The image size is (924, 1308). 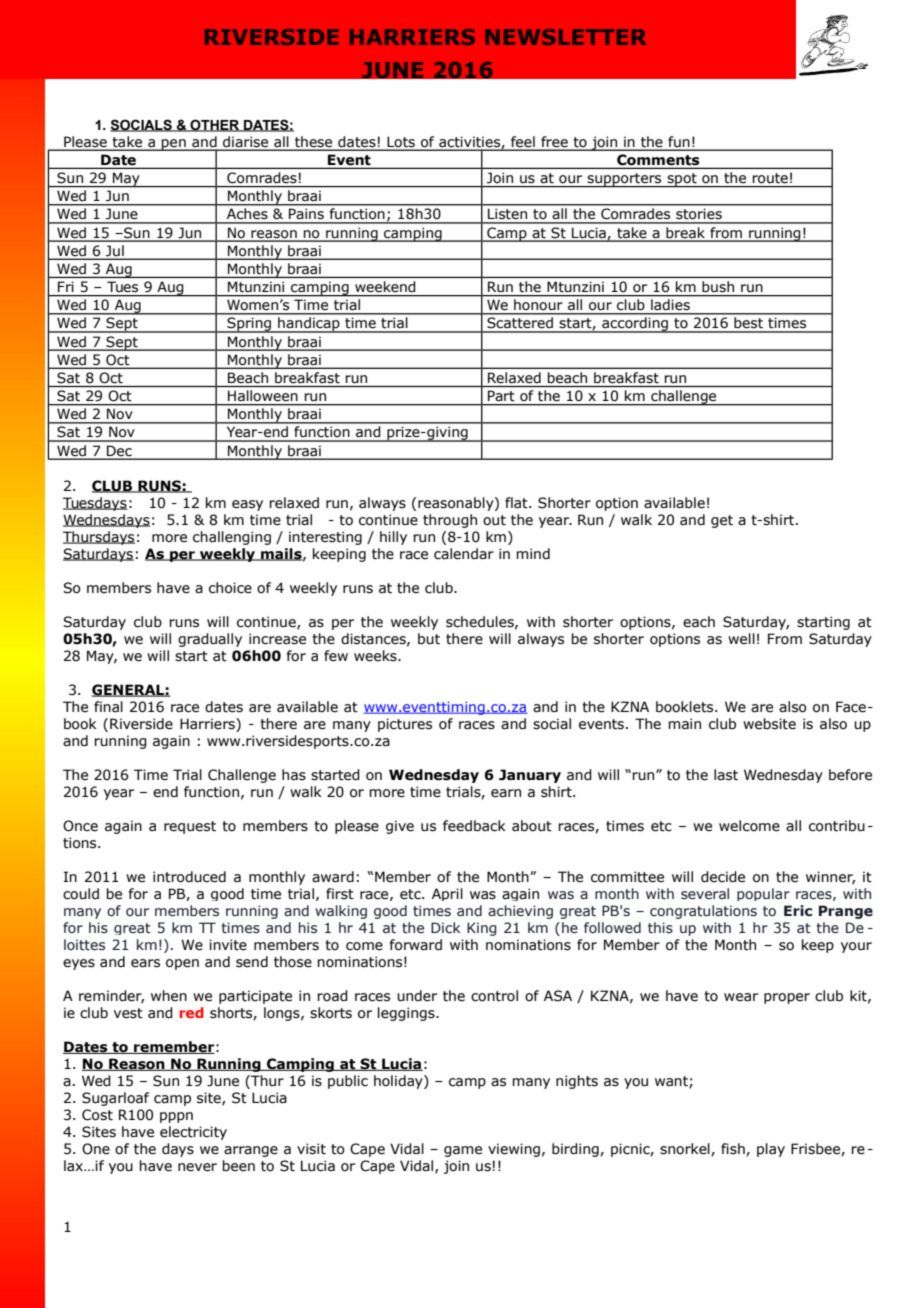 What do you see at coordinates (230, 588) in the document?
I see `choice` at bounding box center [230, 588].
